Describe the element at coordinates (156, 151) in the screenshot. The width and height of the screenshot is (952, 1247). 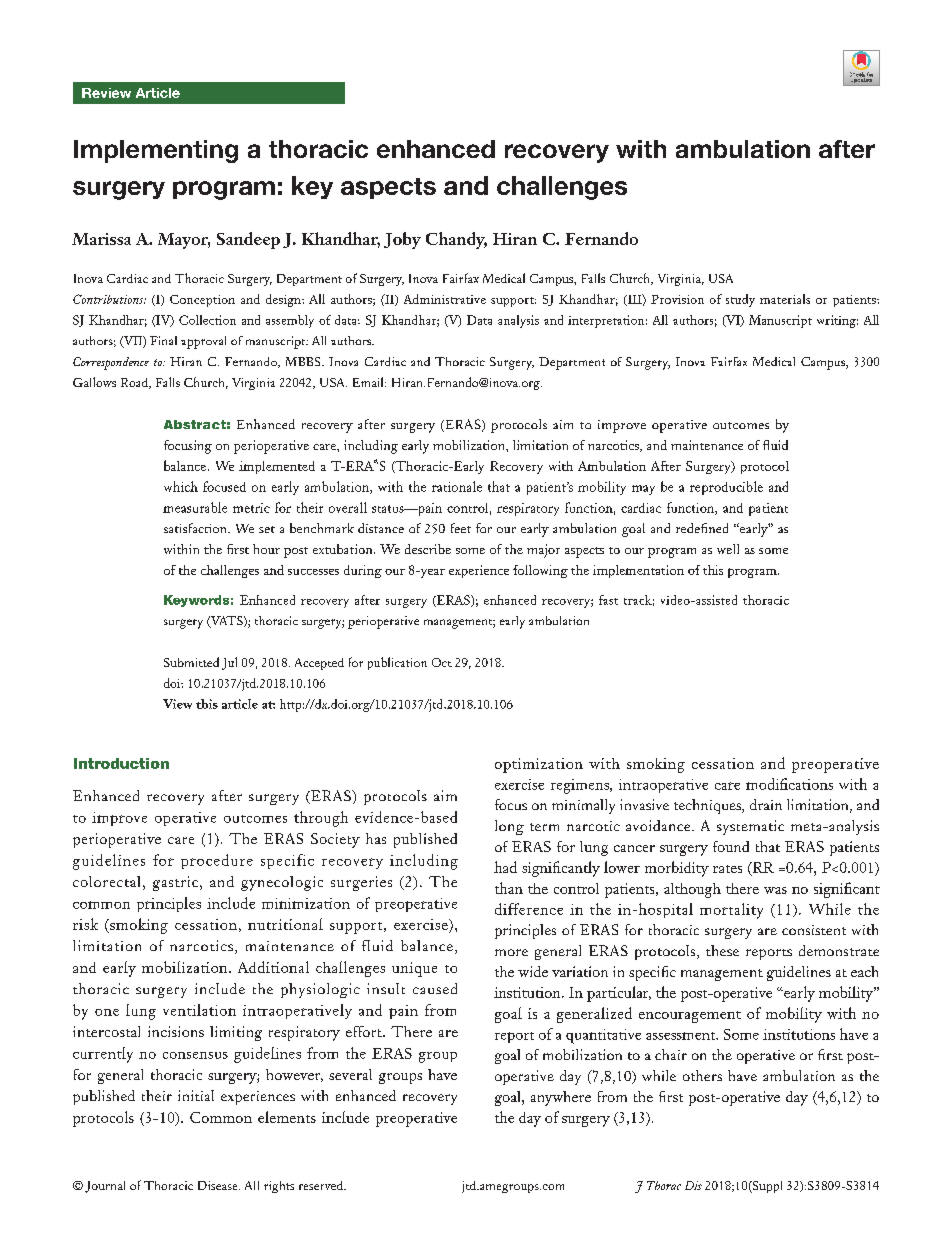
I see `Implementing` at that location.
